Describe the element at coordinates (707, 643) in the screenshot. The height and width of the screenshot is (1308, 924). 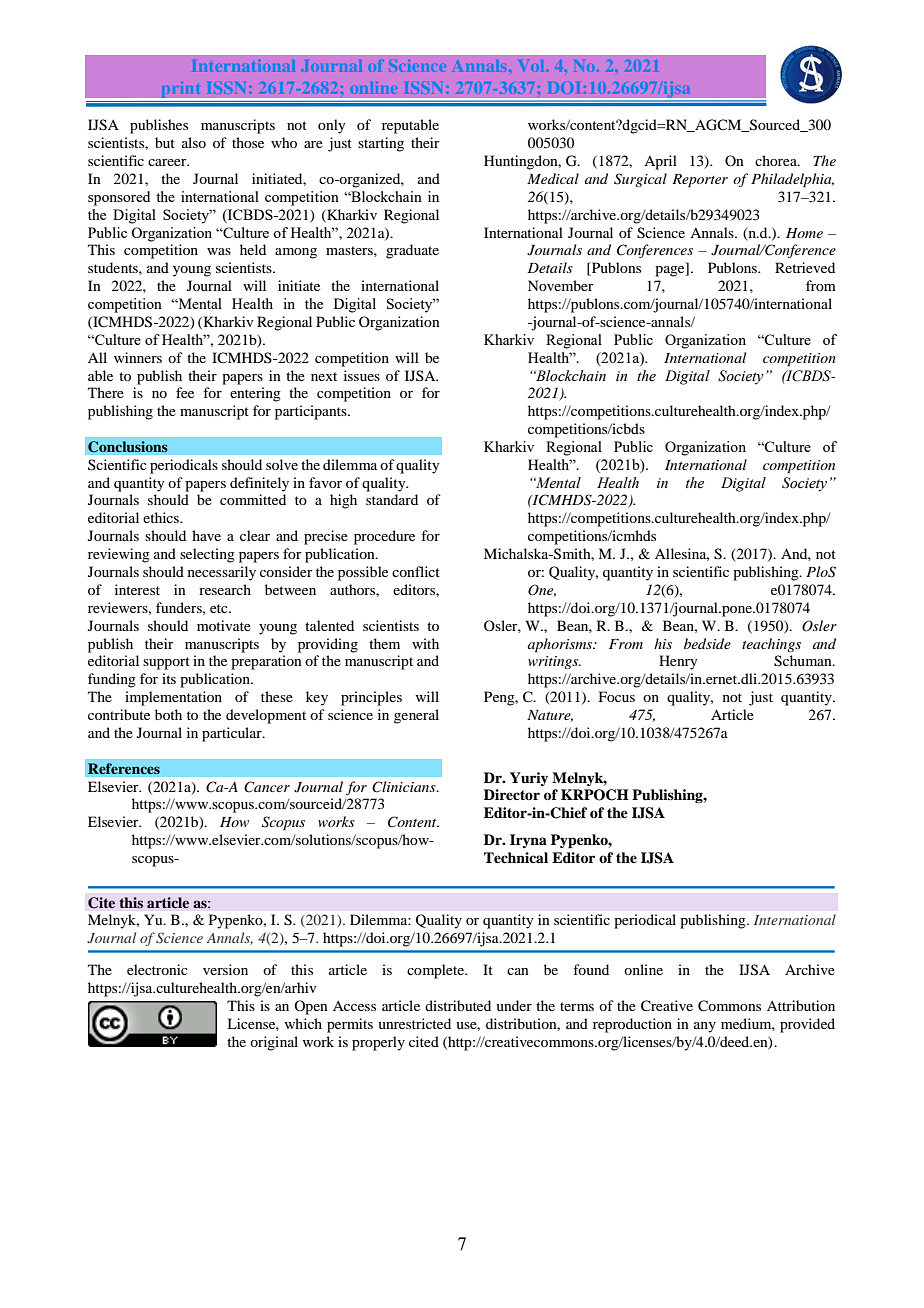
I see `bedside` at that location.
